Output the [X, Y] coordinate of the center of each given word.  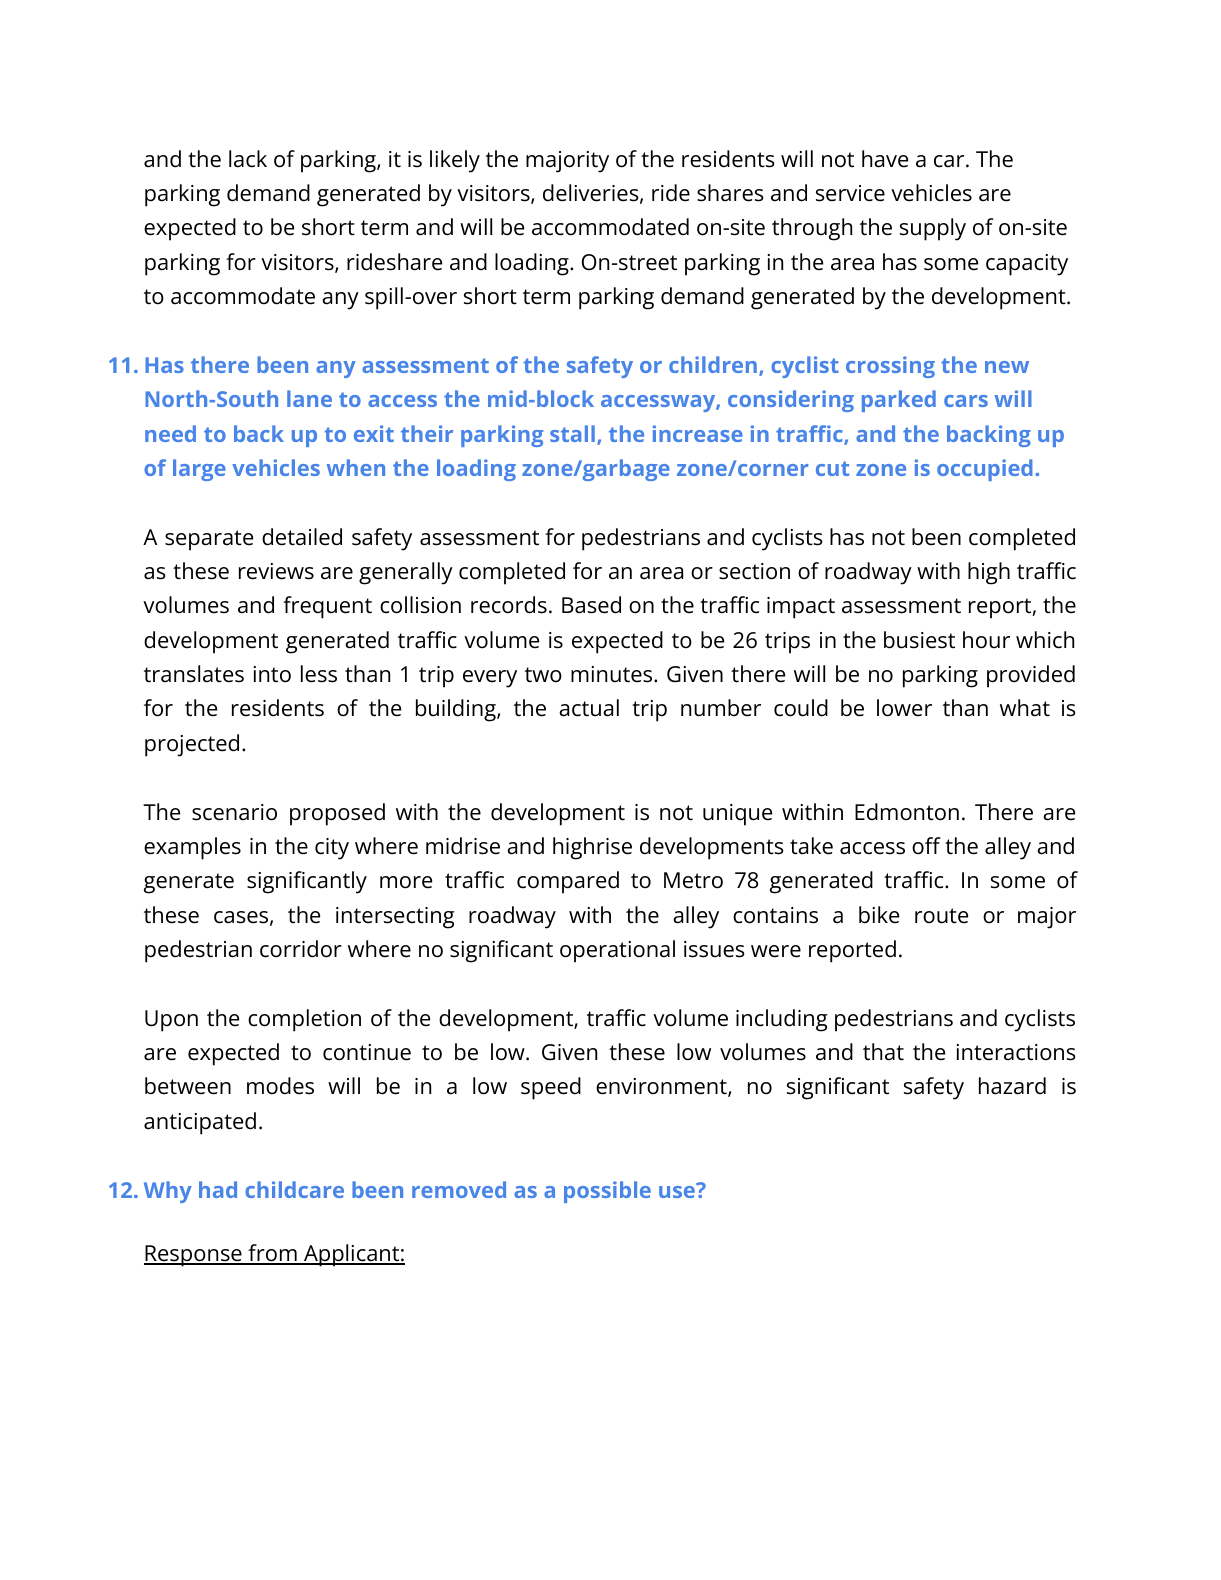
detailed [302, 537]
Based [591, 605]
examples [192, 848]
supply [933, 229]
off [926, 846]
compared [568, 882]
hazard [1012, 1086]
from [272, 1254]
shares [730, 193]
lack [248, 159]
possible [607, 1192]
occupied [985, 470]
